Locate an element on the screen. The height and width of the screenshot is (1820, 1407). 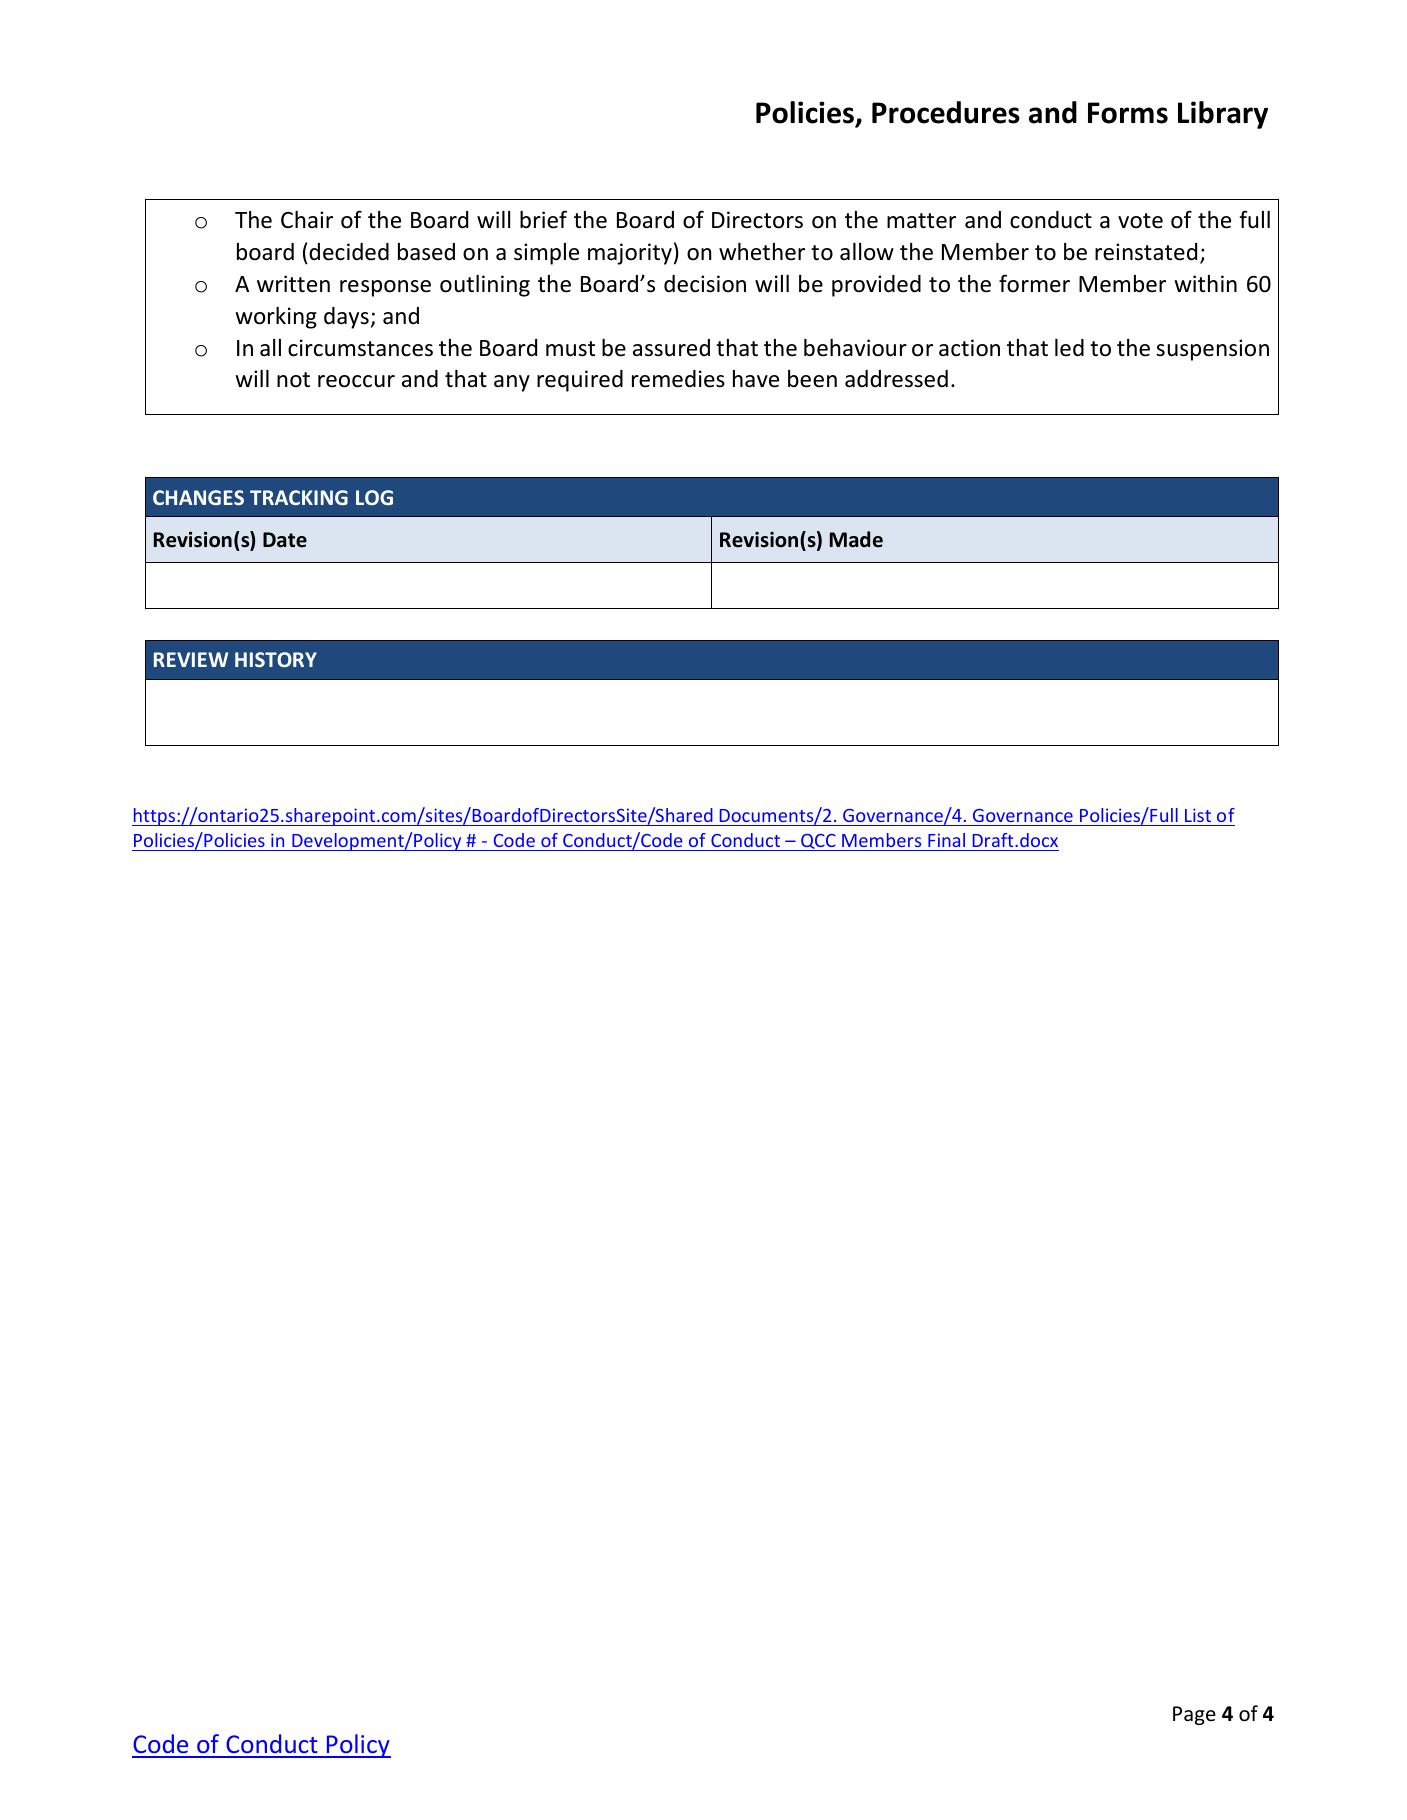
Made is located at coordinates (856, 539).
